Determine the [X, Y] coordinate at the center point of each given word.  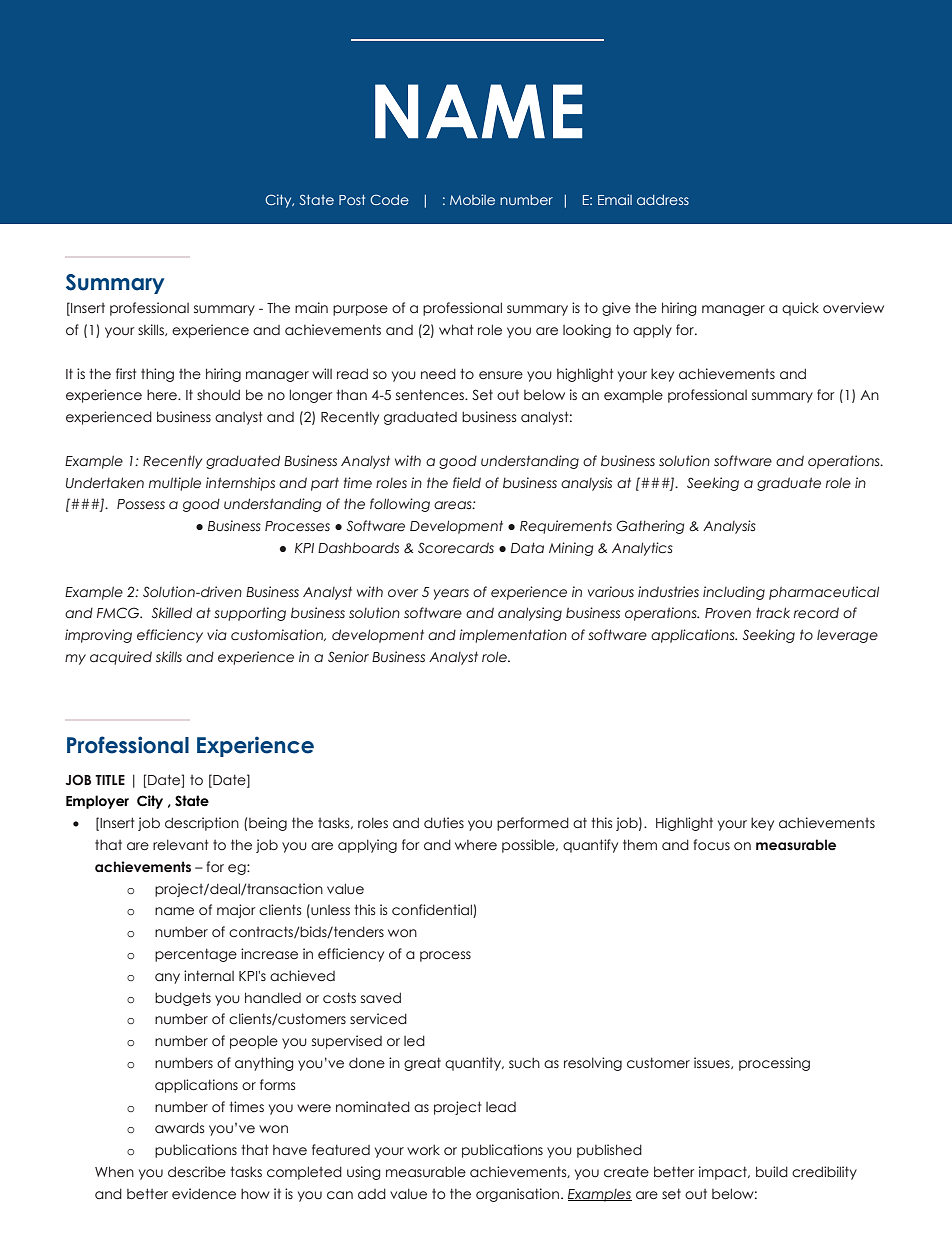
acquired [121, 658]
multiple [175, 484]
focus [711, 845]
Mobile [472, 199]
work [423, 1149]
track [773, 613]
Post [352, 200]
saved [381, 998]
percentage [196, 955]
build [772, 1172]
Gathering [650, 527]
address [663, 200]
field [467, 483]
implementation [513, 636]
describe [197, 1172]
